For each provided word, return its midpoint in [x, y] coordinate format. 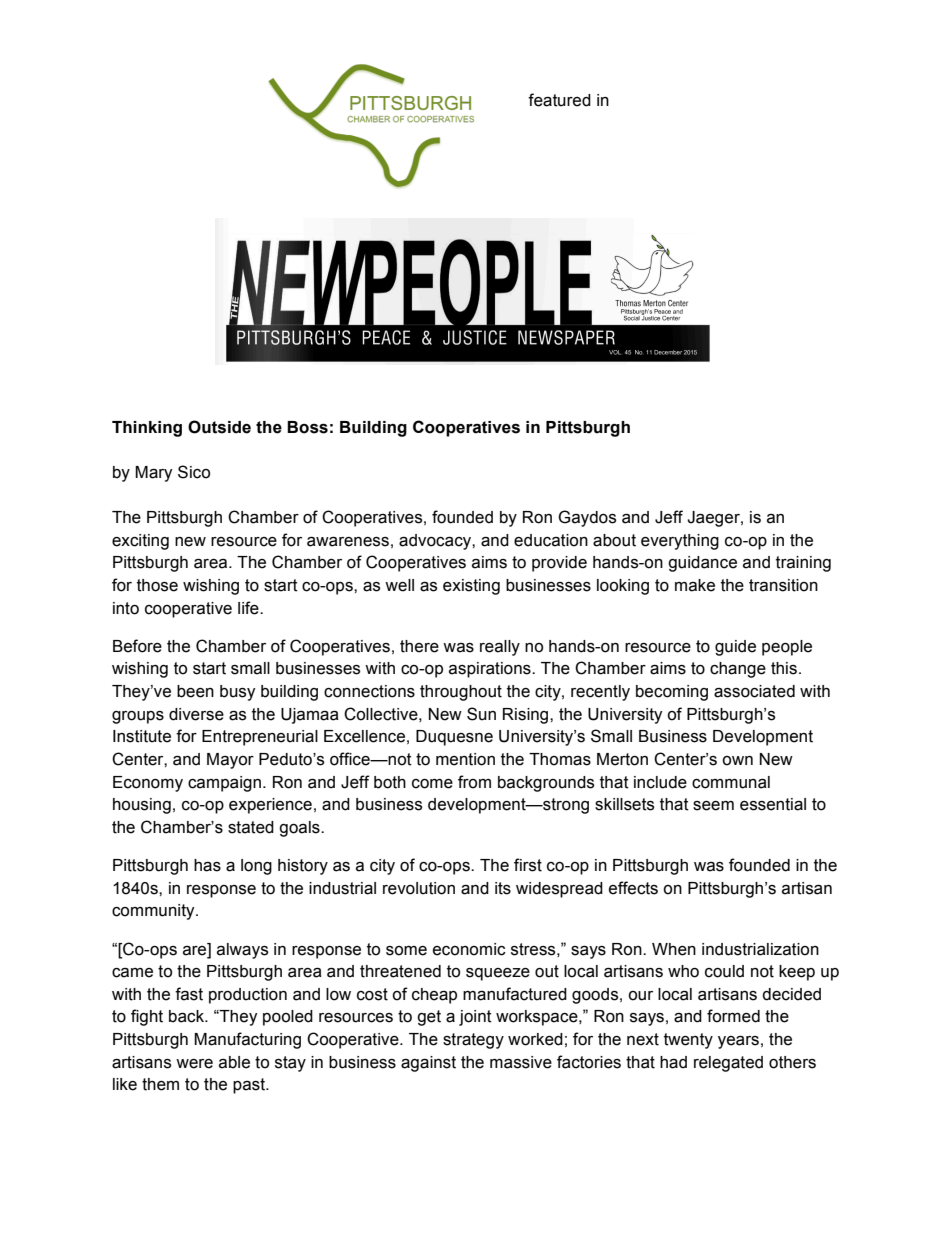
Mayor [230, 761]
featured [559, 100]
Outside [219, 427]
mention [465, 759]
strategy [473, 1041]
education [551, 540]
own [737, 761]
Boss [307, 427]
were [194, 1064]
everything [680, 542]
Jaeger [714, 519]
